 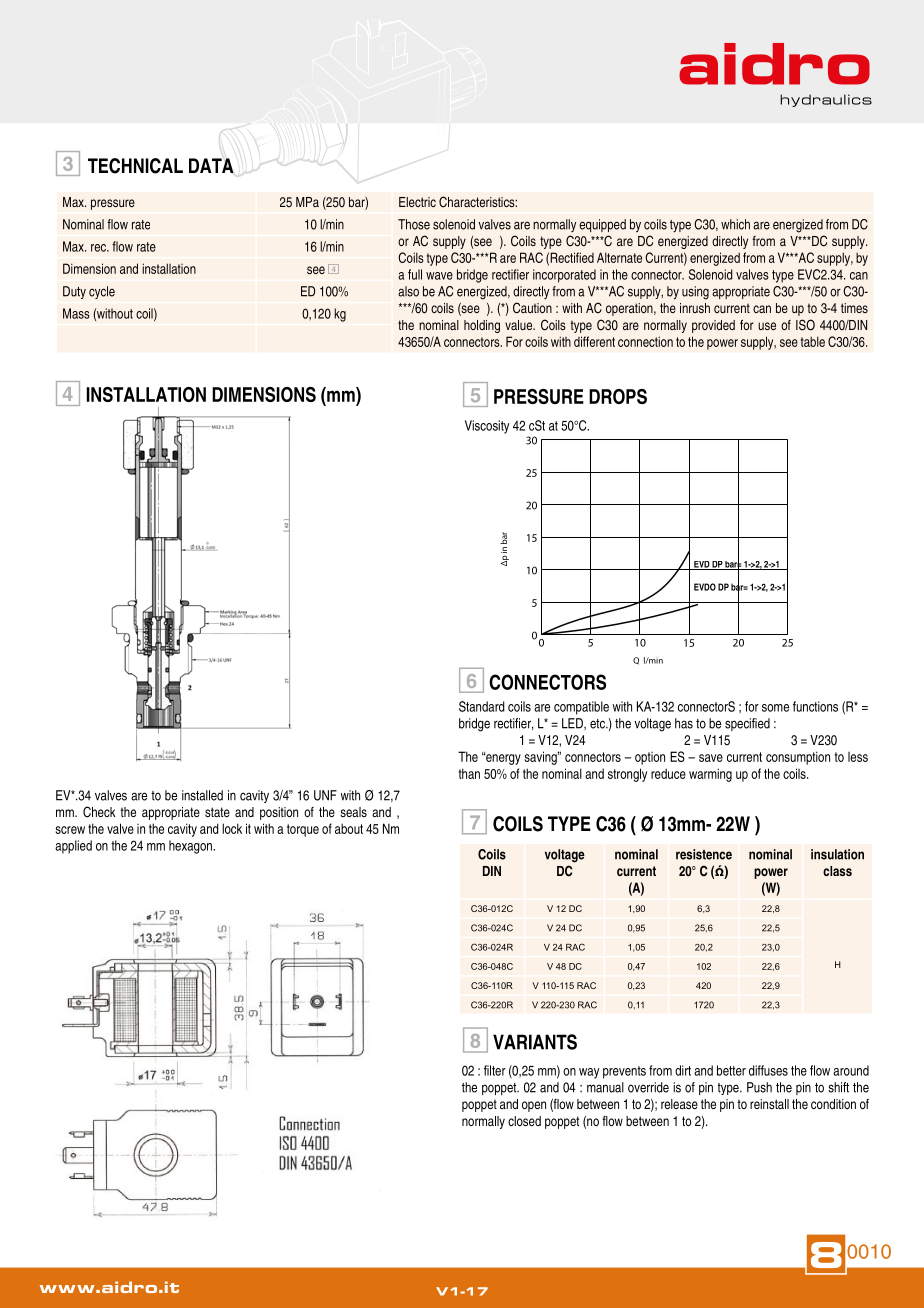 What do you see at coordinates (417, 202) in the screenshot?
I see `Electric` at bounding box center [417, 202].
